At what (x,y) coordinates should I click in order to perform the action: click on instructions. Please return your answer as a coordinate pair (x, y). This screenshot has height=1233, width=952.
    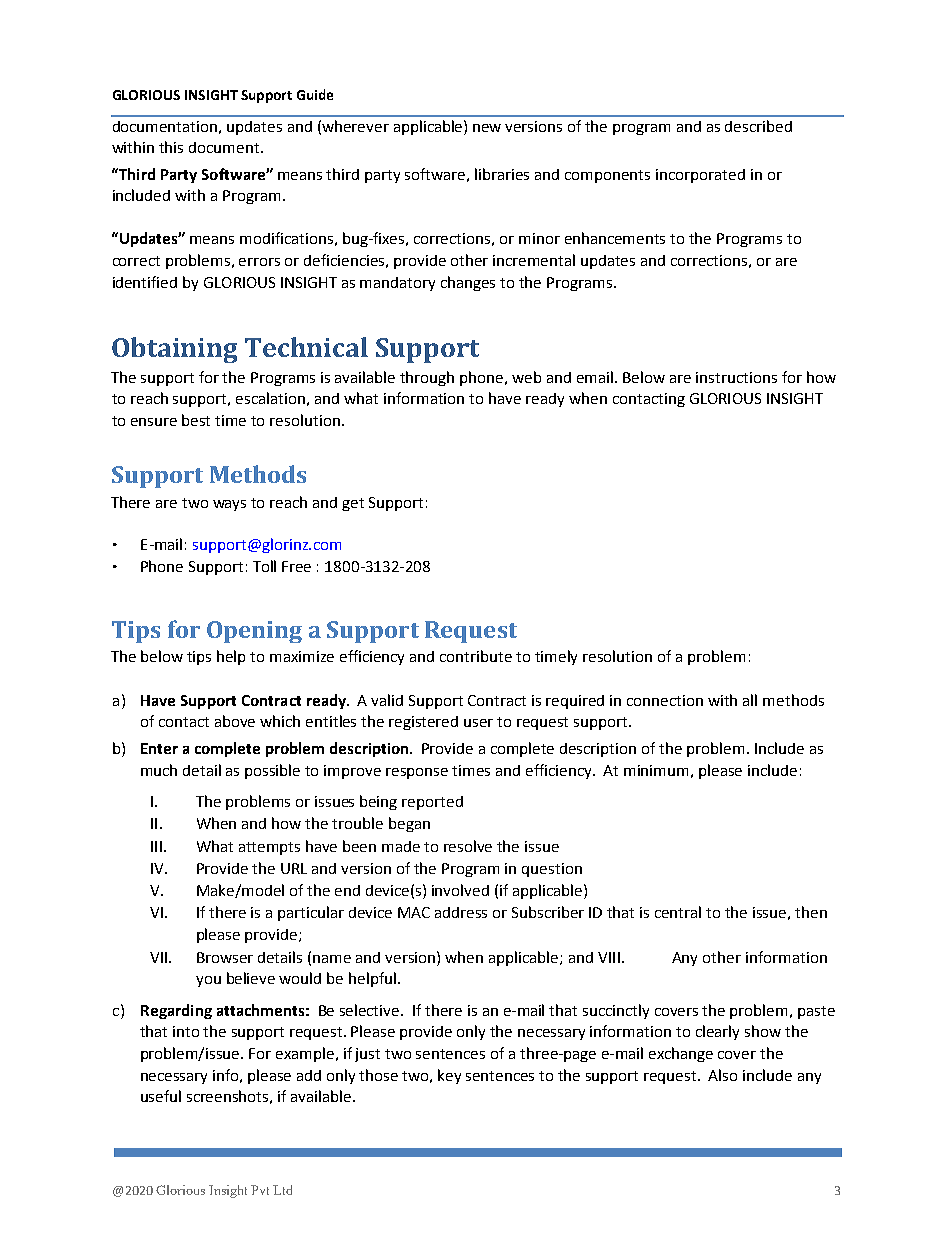
    Looking at the image, I should click on (736, 377).
